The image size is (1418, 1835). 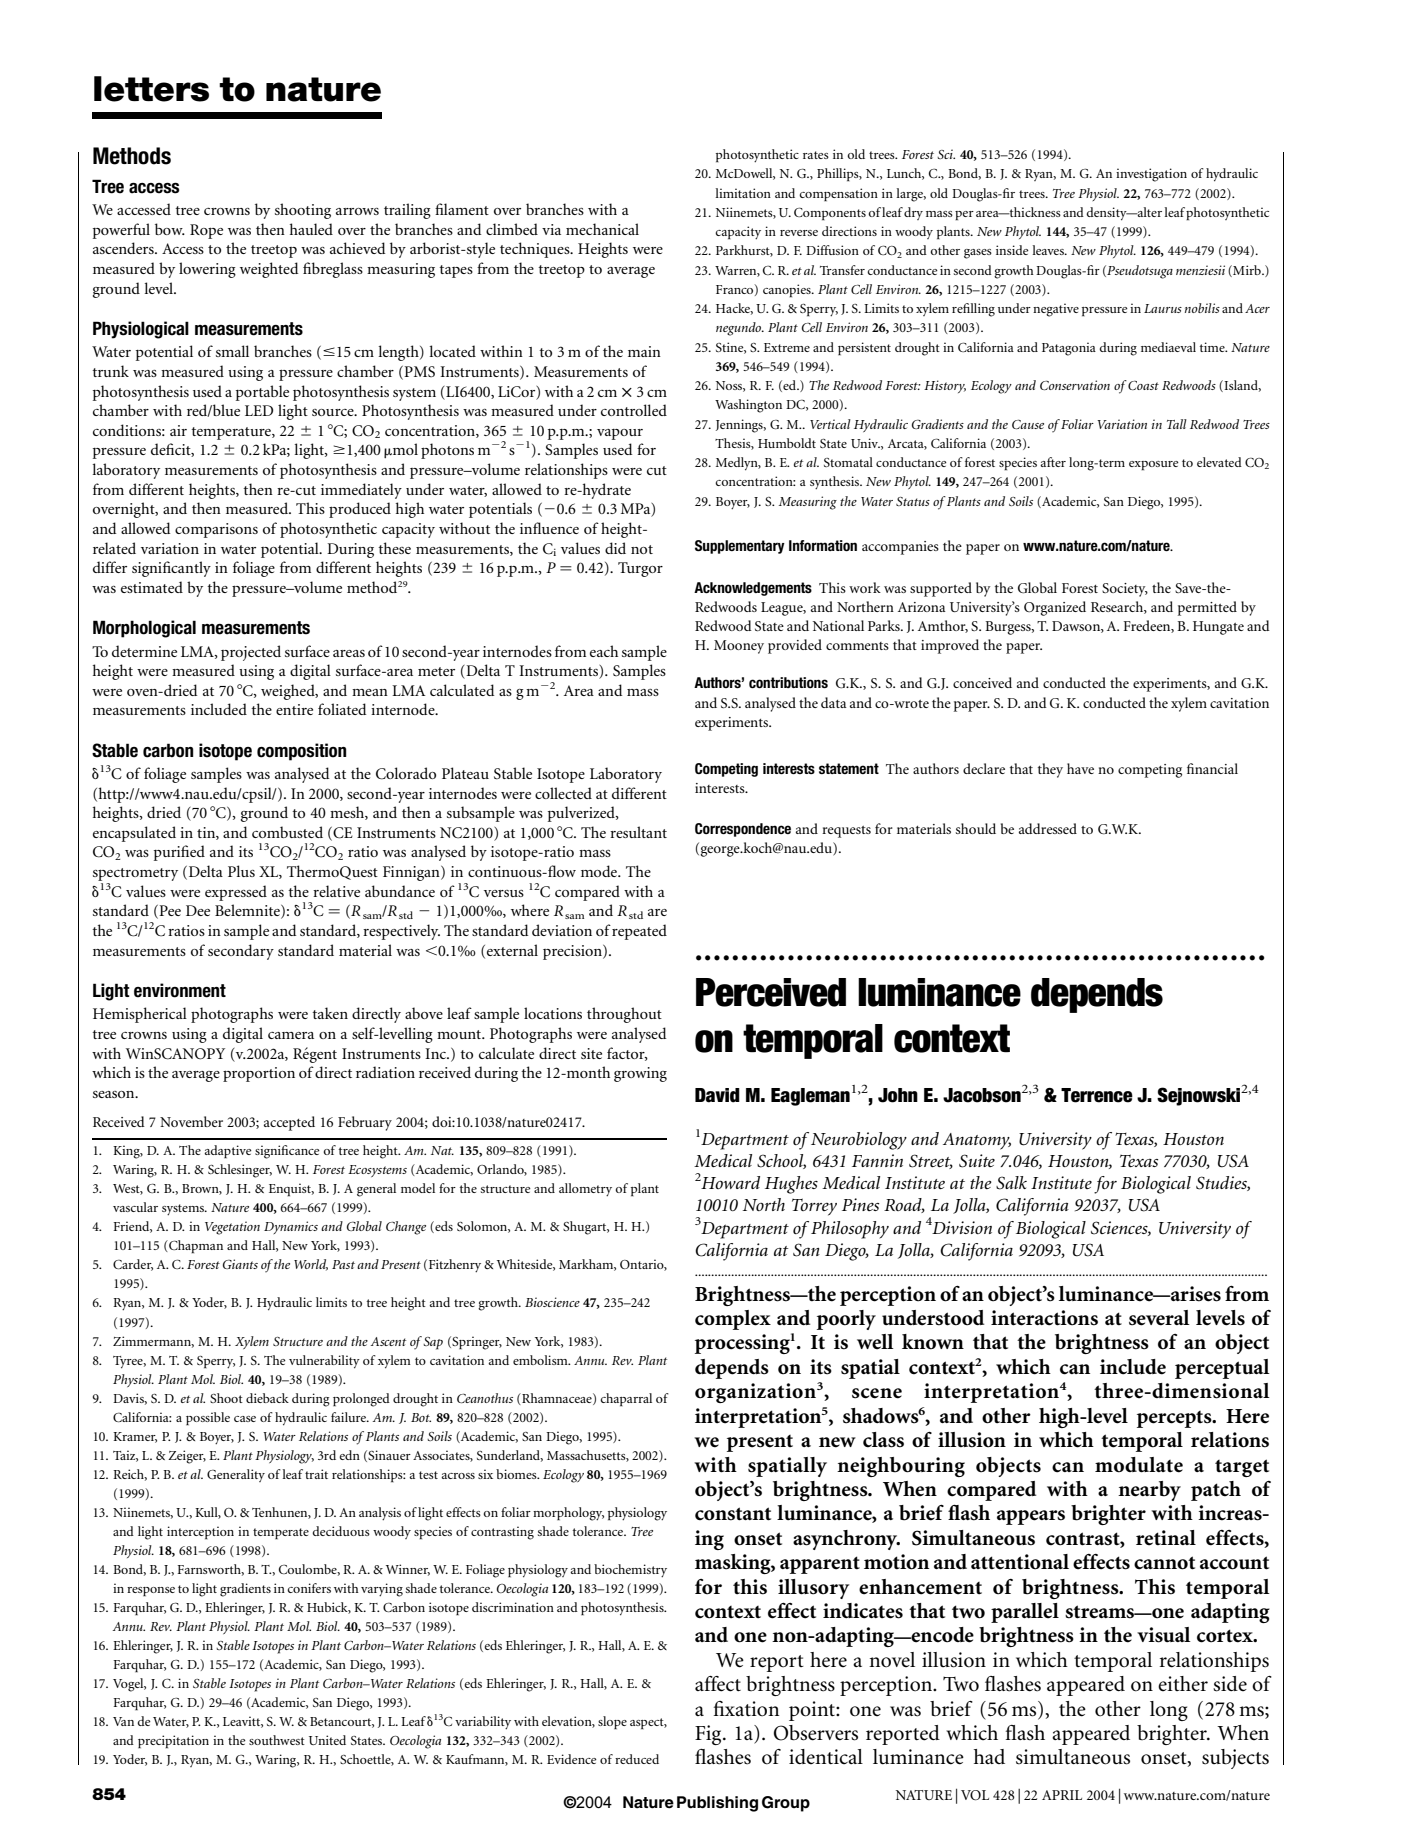 What do you see at coordinates (743, 193) in the document?
I see `limitation` at bounding box center [743, 193].
